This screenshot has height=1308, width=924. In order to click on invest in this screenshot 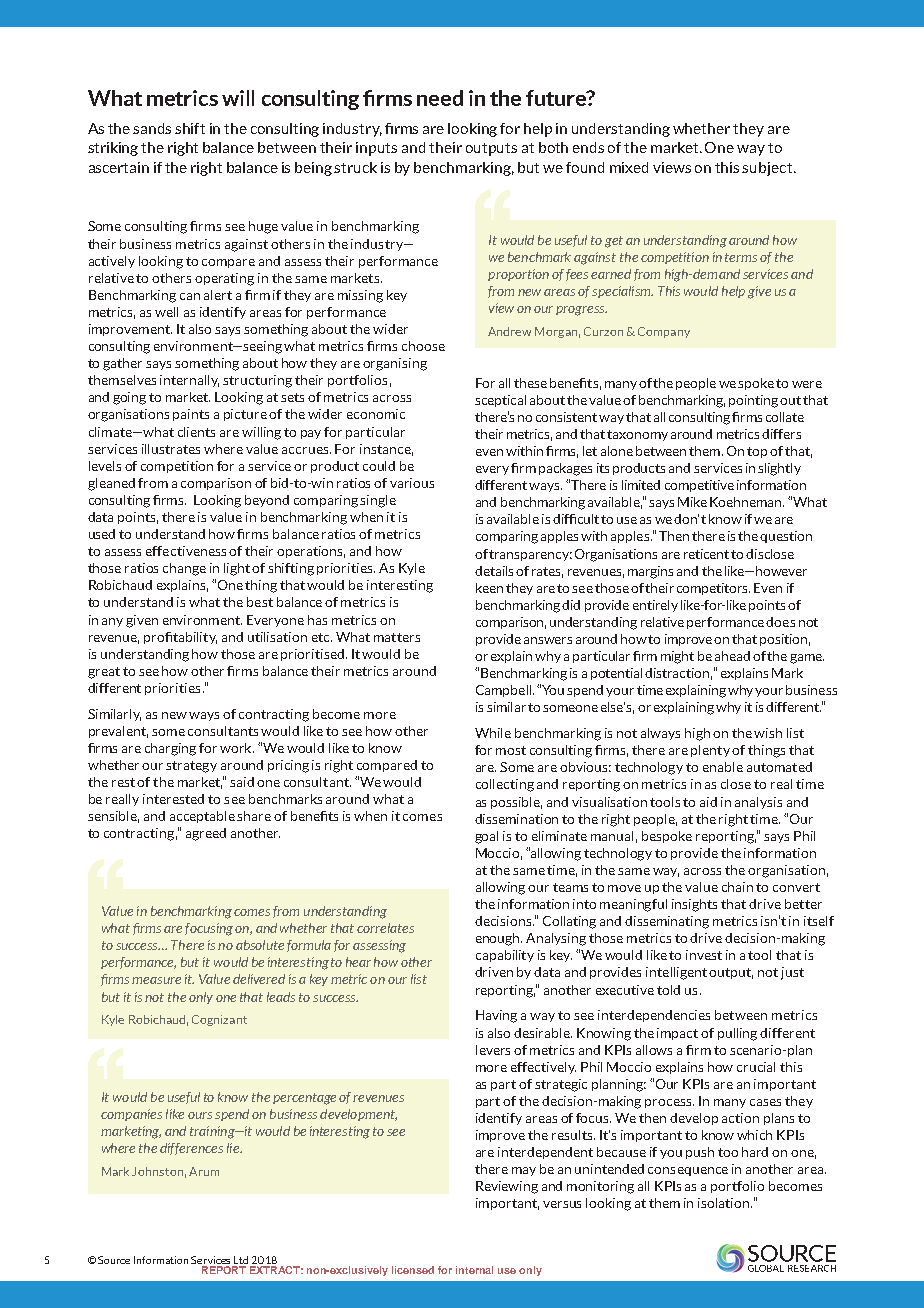, I will do `click(704, 955)`.
